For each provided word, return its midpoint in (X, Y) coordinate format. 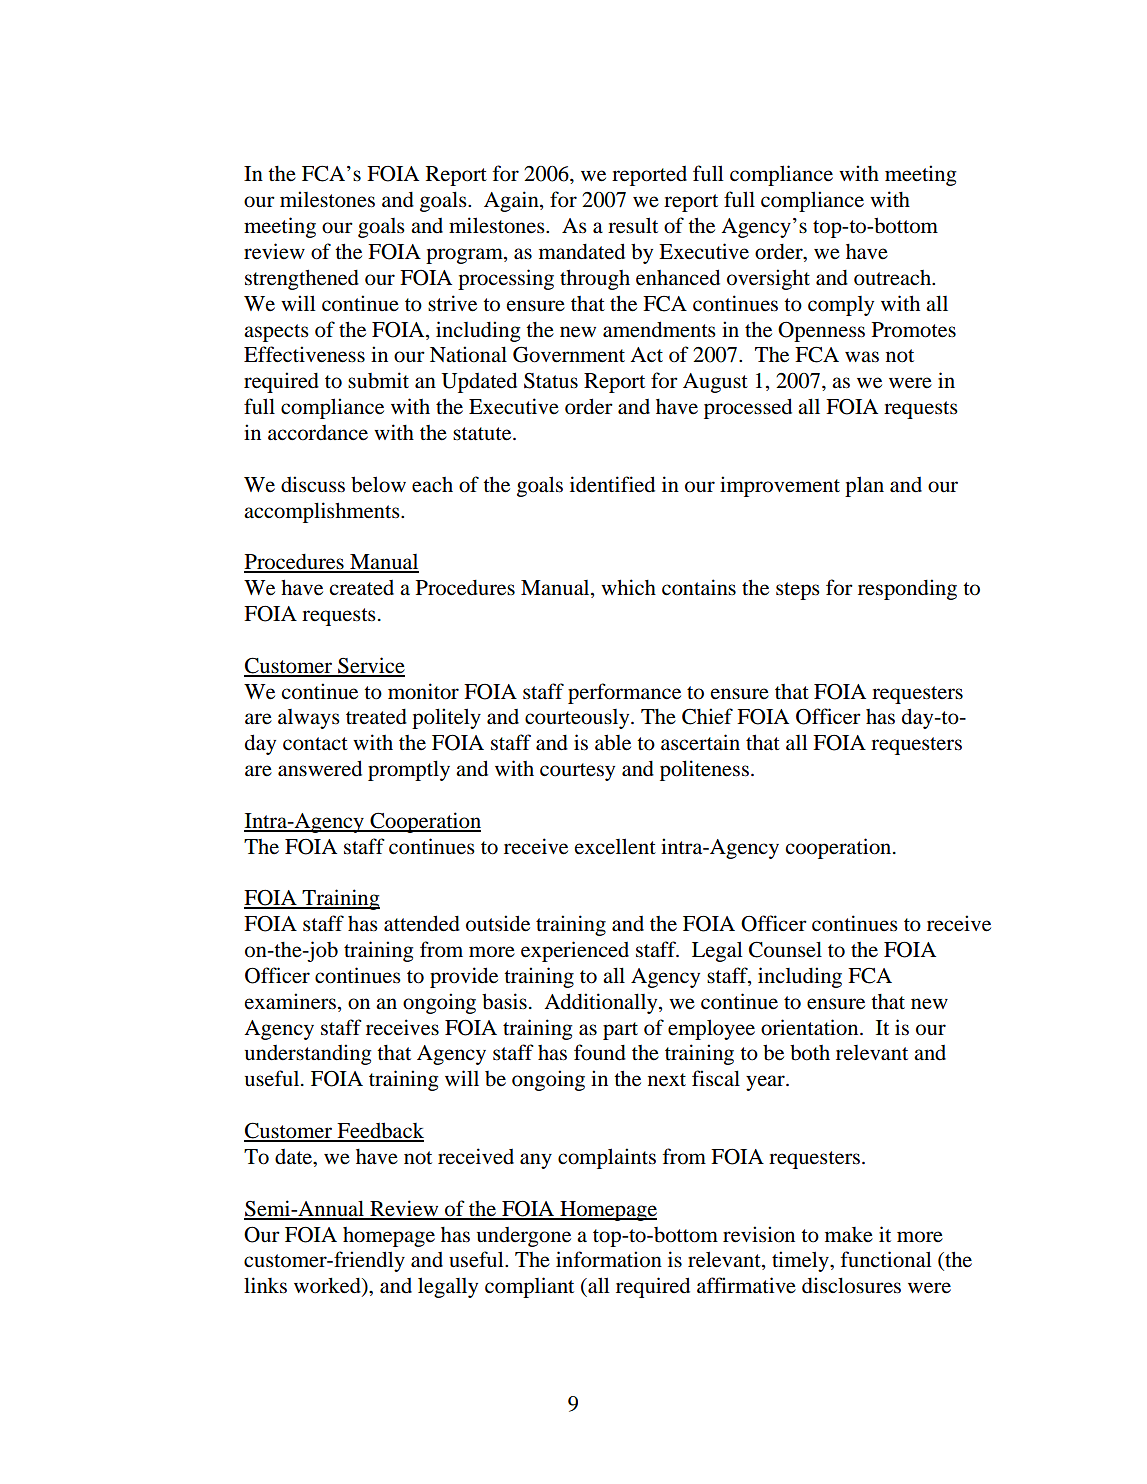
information (609, 1259)
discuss (313, 484)
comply (841, 306)
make (849, 1235)
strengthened (302, 279)
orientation (811, 1027)
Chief (707, 716)
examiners (290, 1001)
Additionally (602, 1003)
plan (864, 486)
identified (612, 484)
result (633, 225)
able (613, 742)
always (309, 719)
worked (328, 1286)
